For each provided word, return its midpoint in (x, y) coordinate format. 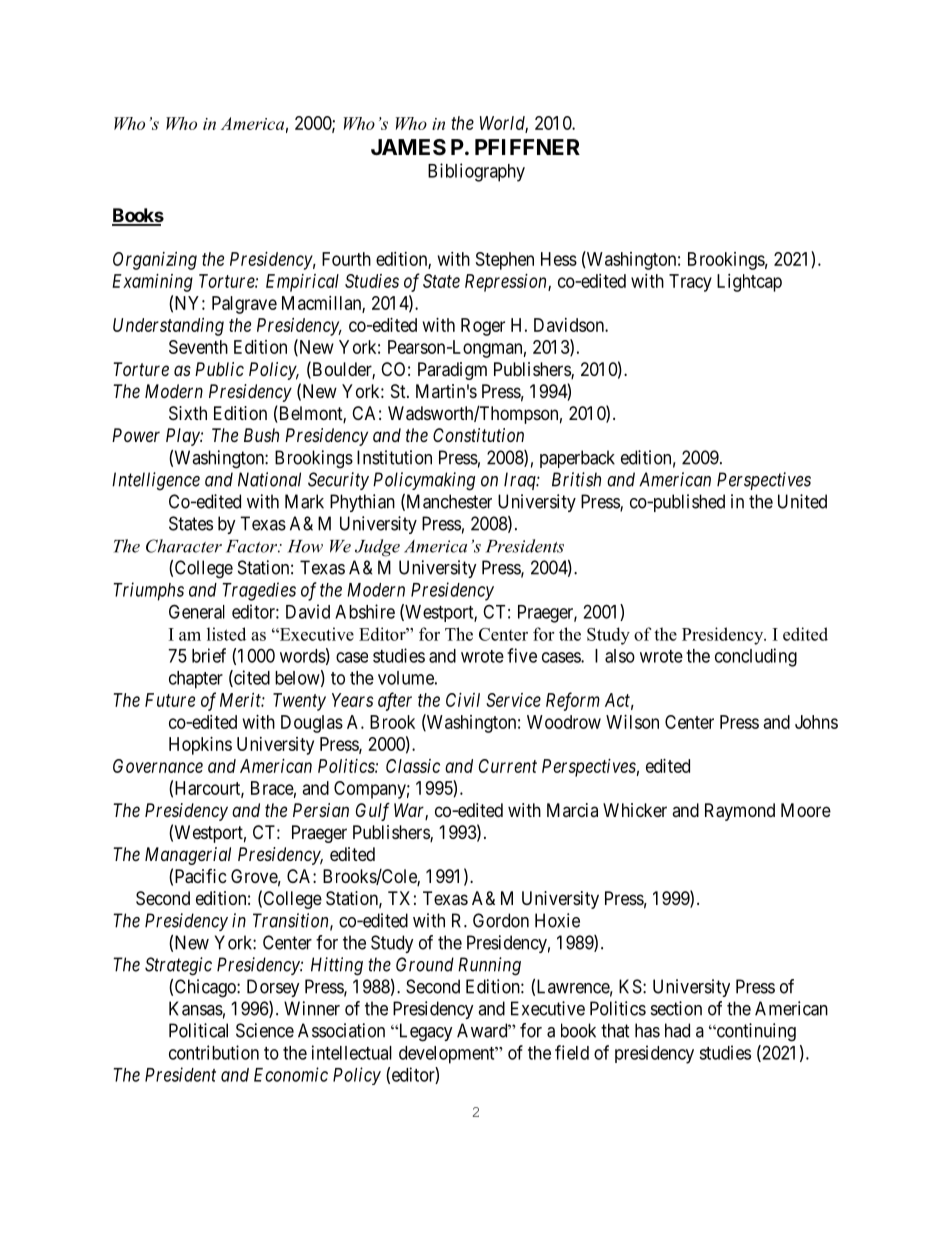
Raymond (740, 812)
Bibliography (476, 172)
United (802, 501)
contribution (214, 1052)
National (269, 479)
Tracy (690, 283)
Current (508, 766)
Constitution (478, 435)
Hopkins (200, 746)
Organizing (155, 261)
